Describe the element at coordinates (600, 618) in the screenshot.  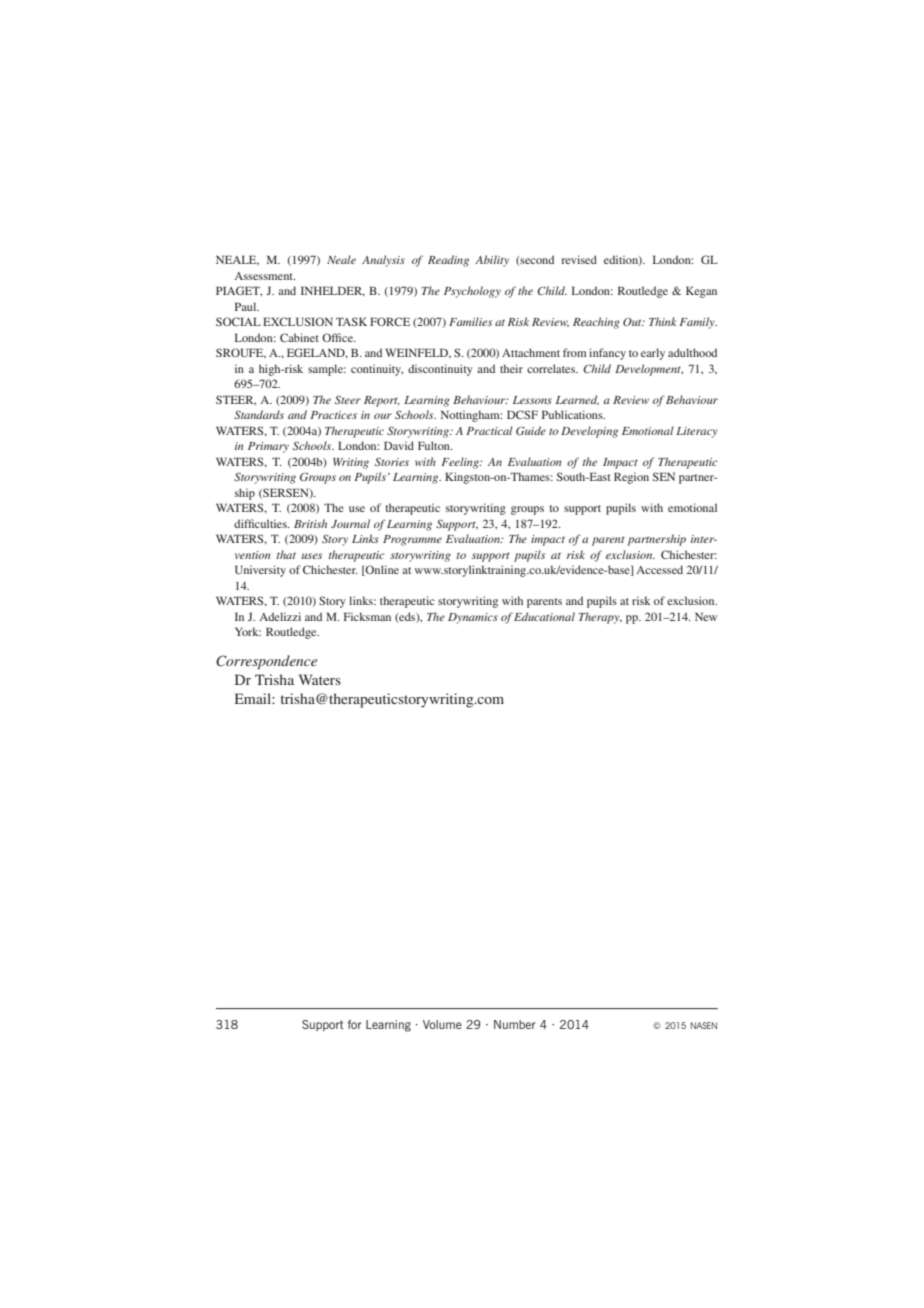
I see `Therapy` at that location.
